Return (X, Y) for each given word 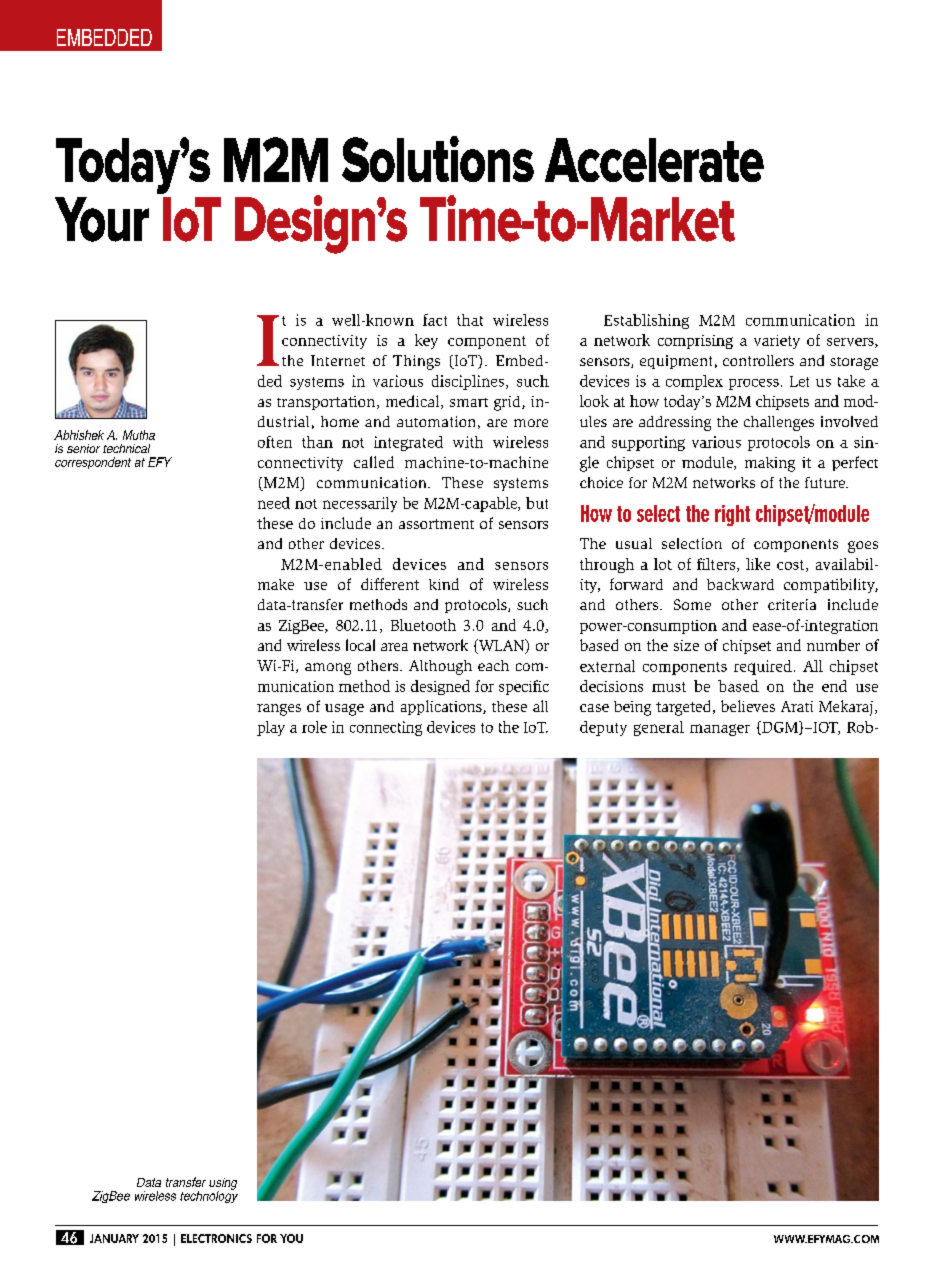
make (276, 584)
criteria (792, 604)
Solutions (438, 159)
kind (444, 584)
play (271, 728)
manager (720, 730)
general (659, 728)
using (223, 1185)
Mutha (139, 435)
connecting (386, 728)
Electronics (216, 1238)
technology (209, 1196)
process (754, 384)
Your (102, 219)
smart (469, 402)
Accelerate (654, 160)
